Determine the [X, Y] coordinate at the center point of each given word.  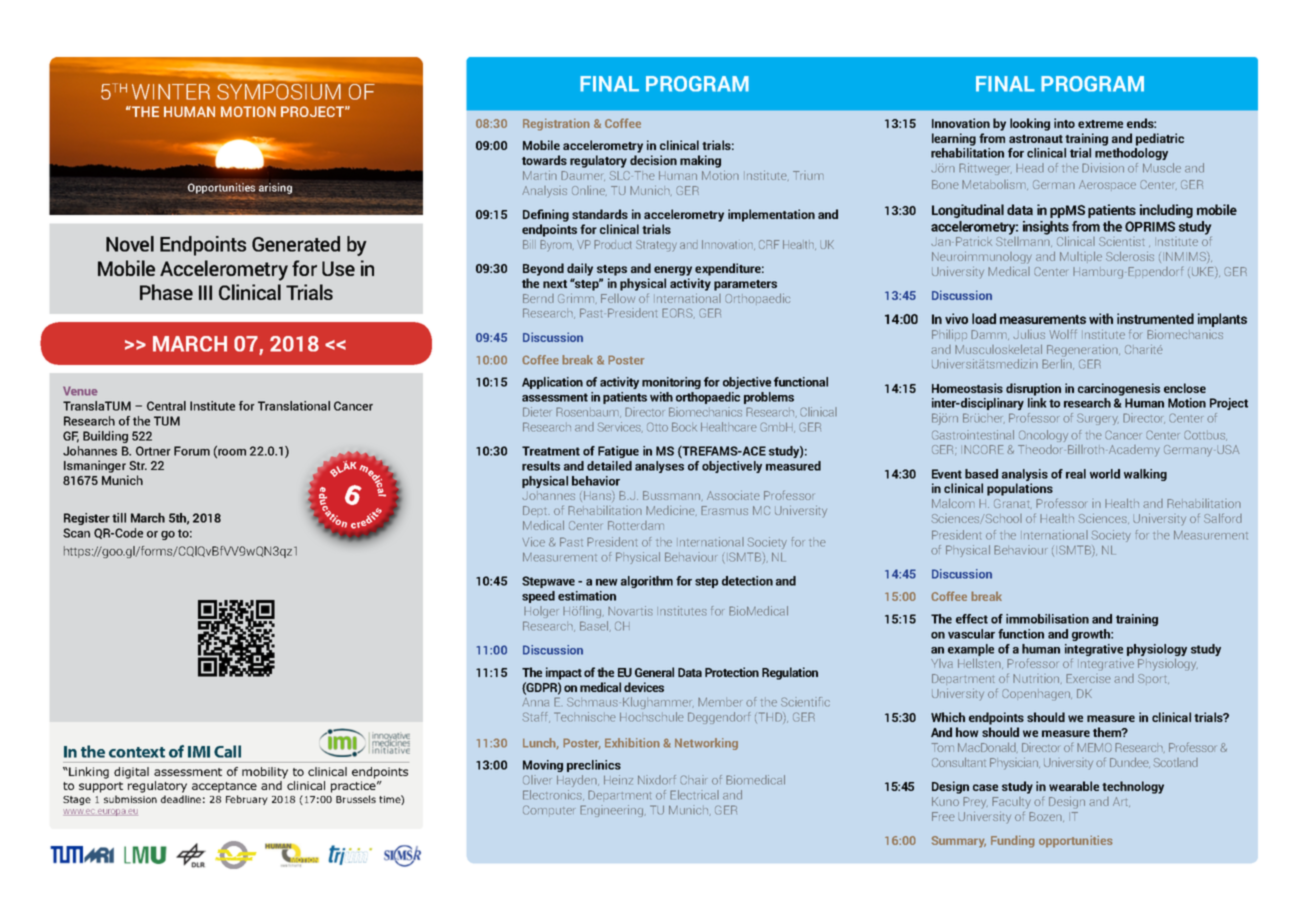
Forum [192, 451]
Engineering [613, 811]
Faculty [1011, 803]
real [1076, 474]
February [247, 800]
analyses [659, 467]
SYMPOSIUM [279, 92]
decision [653, 160]
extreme [1100, 124]
